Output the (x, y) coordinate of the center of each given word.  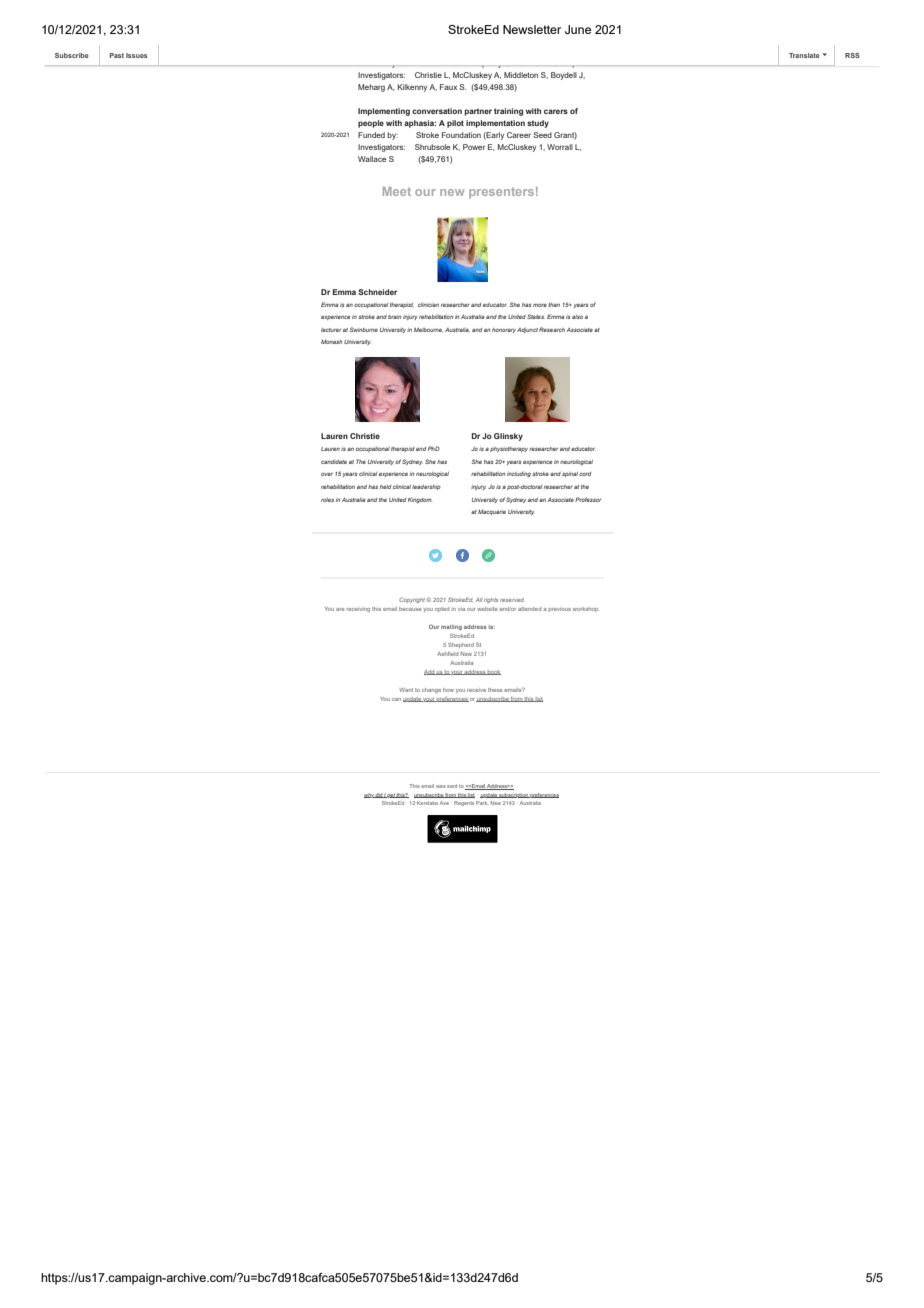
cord (585, 474)
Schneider (377, 292)
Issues (136, 55)
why (369, 795)
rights (491, 600)
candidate (334, 462)
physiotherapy (509, 449)
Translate (804, 55)
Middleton (521, 75)
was (441, 786)
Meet (397, 191)
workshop (585, 609)
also (577, 317)
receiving (358, 610)
